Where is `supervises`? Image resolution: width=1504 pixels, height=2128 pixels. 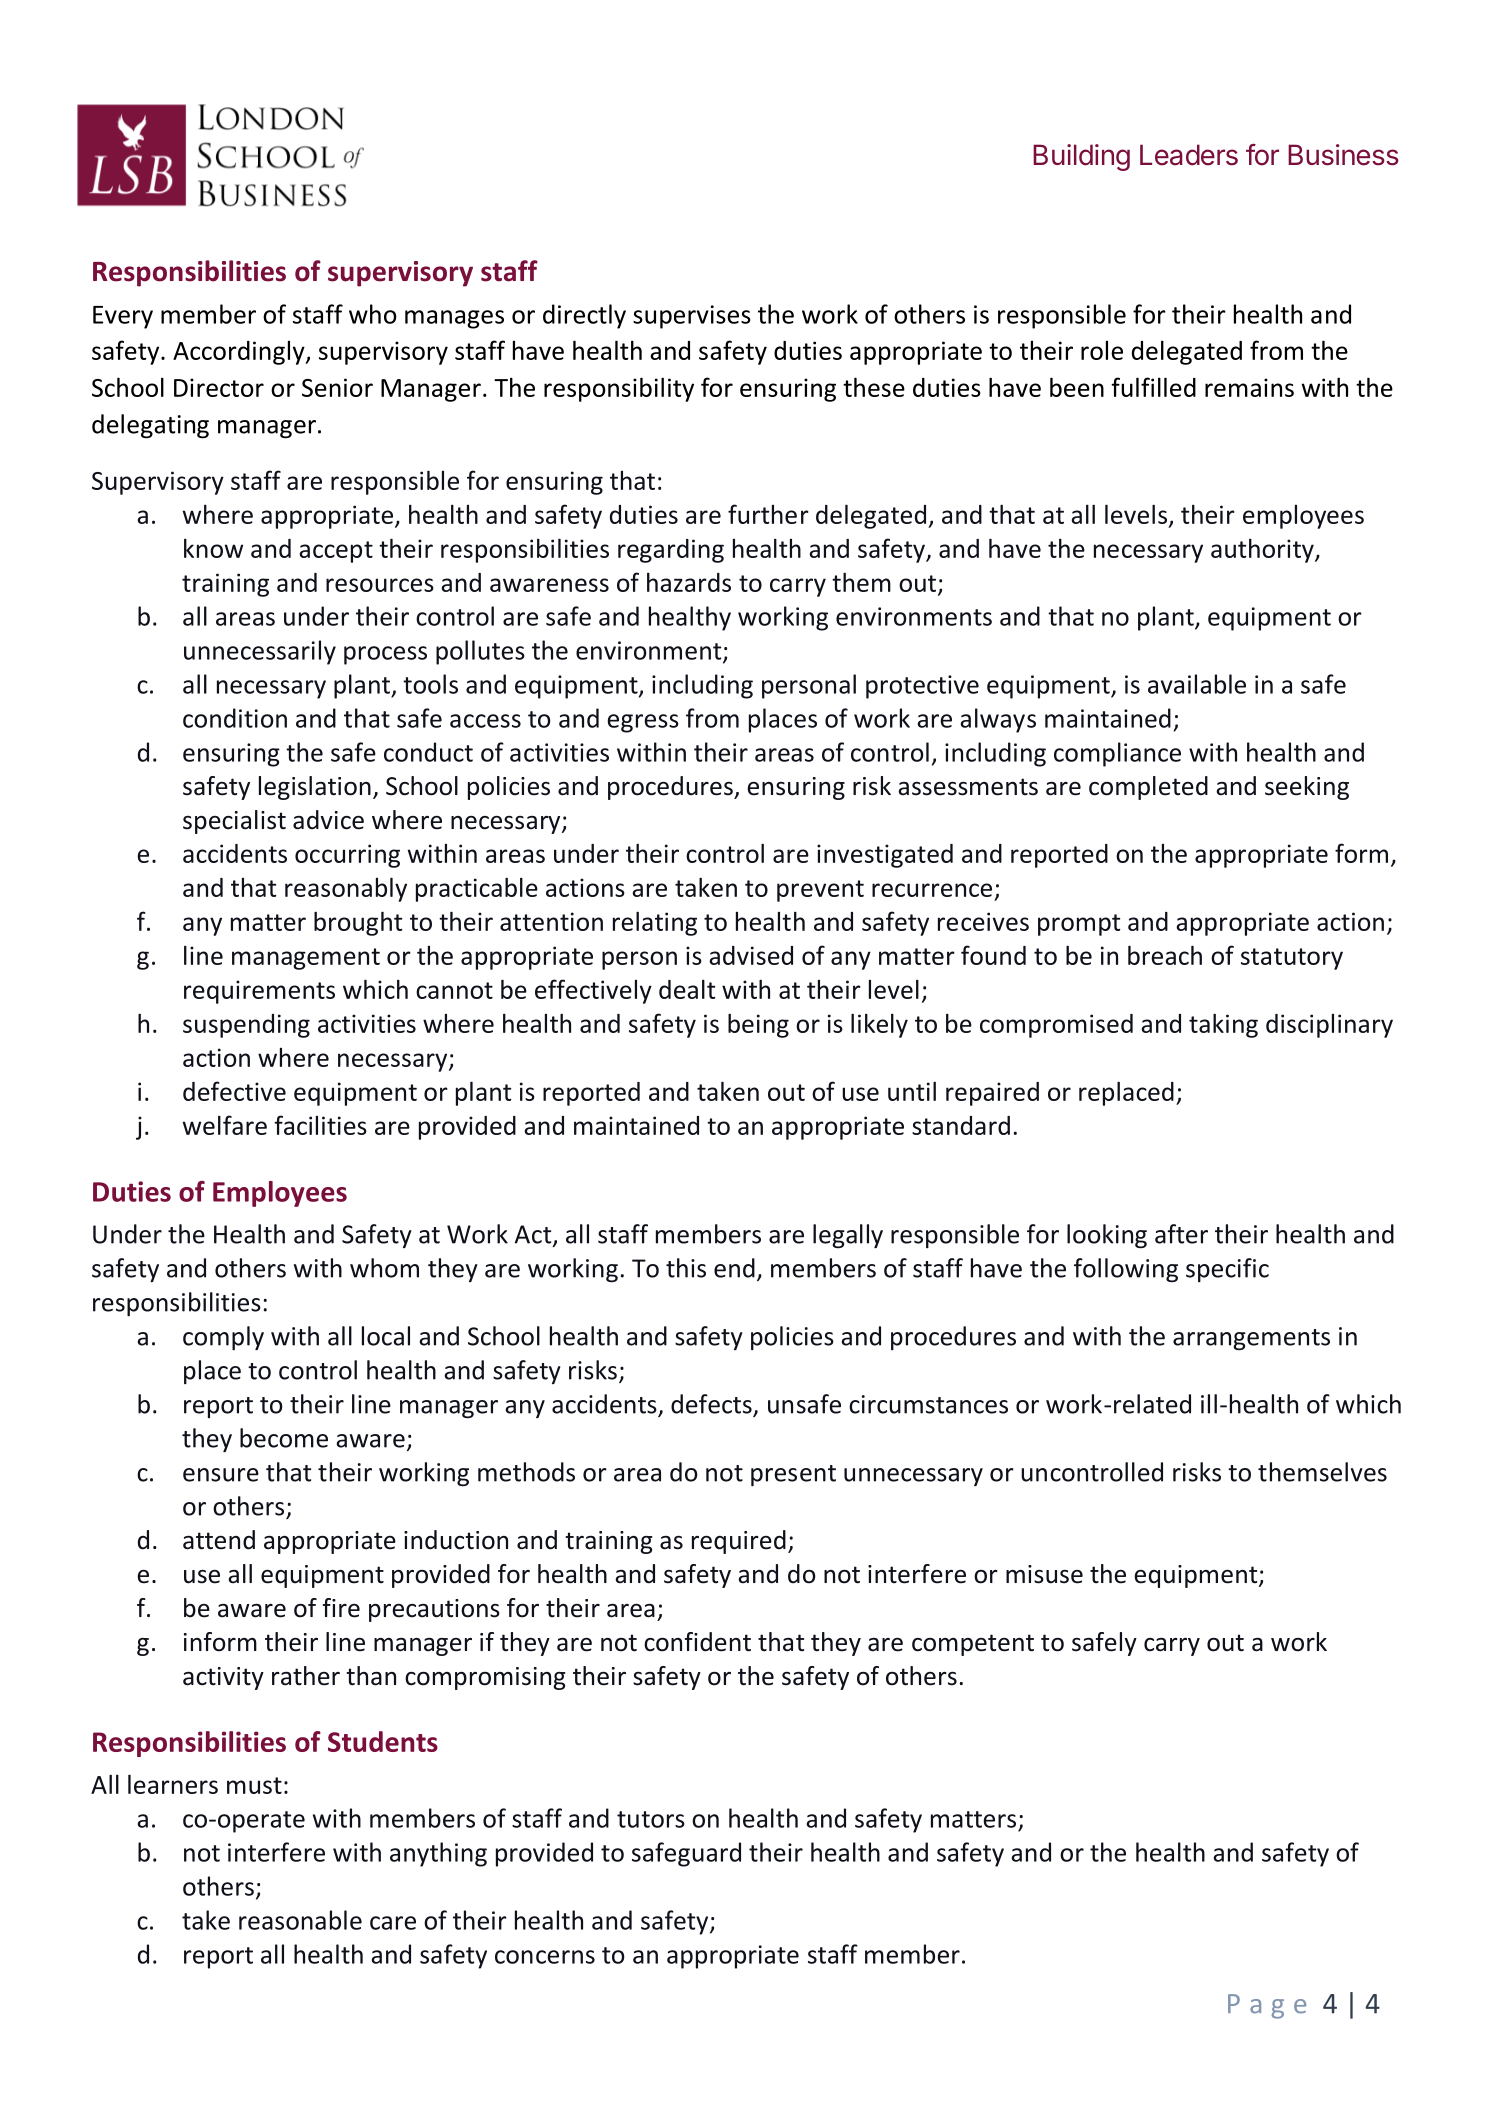
supervises is located at coordinates (692, 317).
